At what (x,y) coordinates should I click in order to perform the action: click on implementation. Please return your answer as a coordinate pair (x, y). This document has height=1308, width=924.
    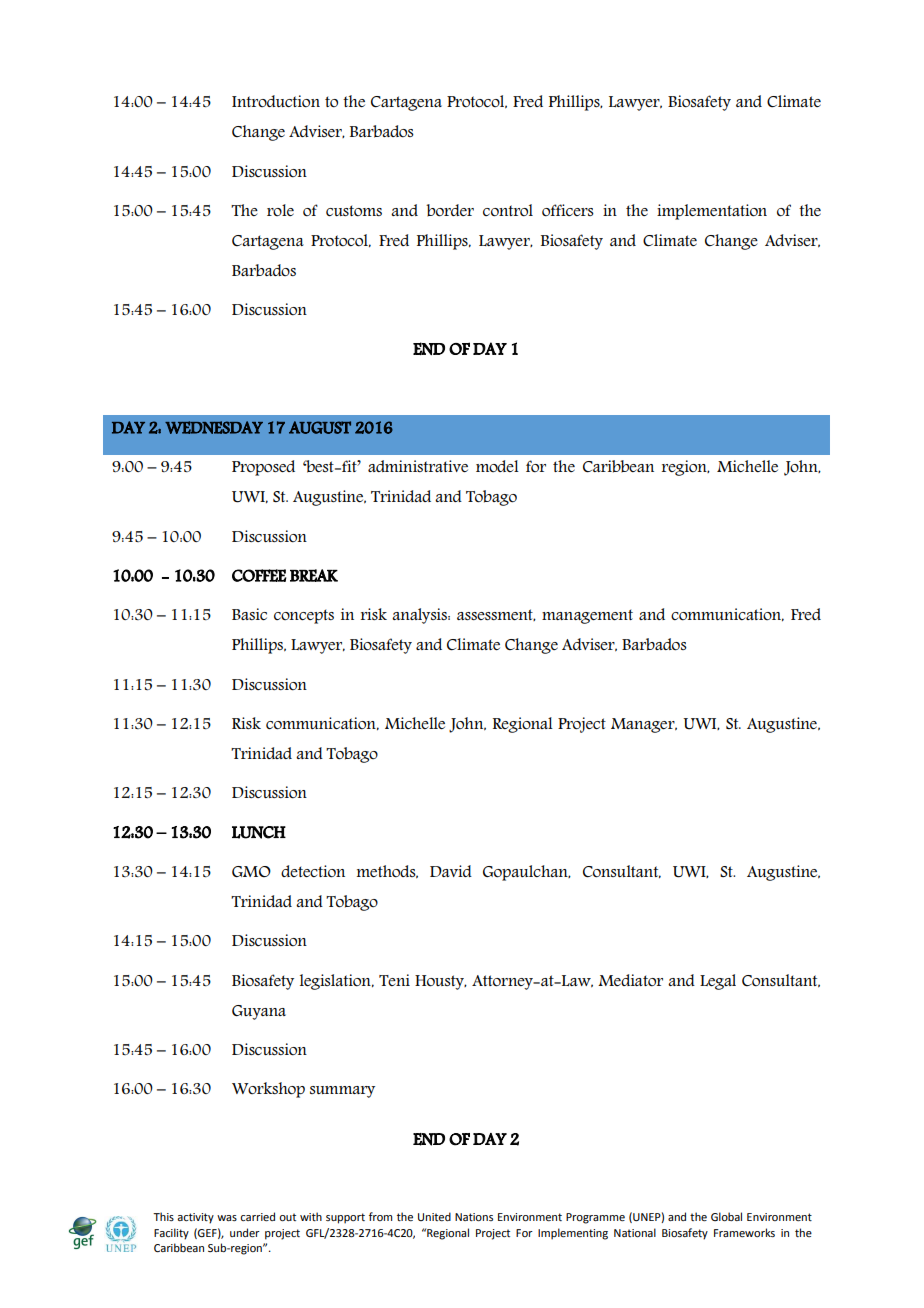
    Looking at the image, I should click on (712, 212).
